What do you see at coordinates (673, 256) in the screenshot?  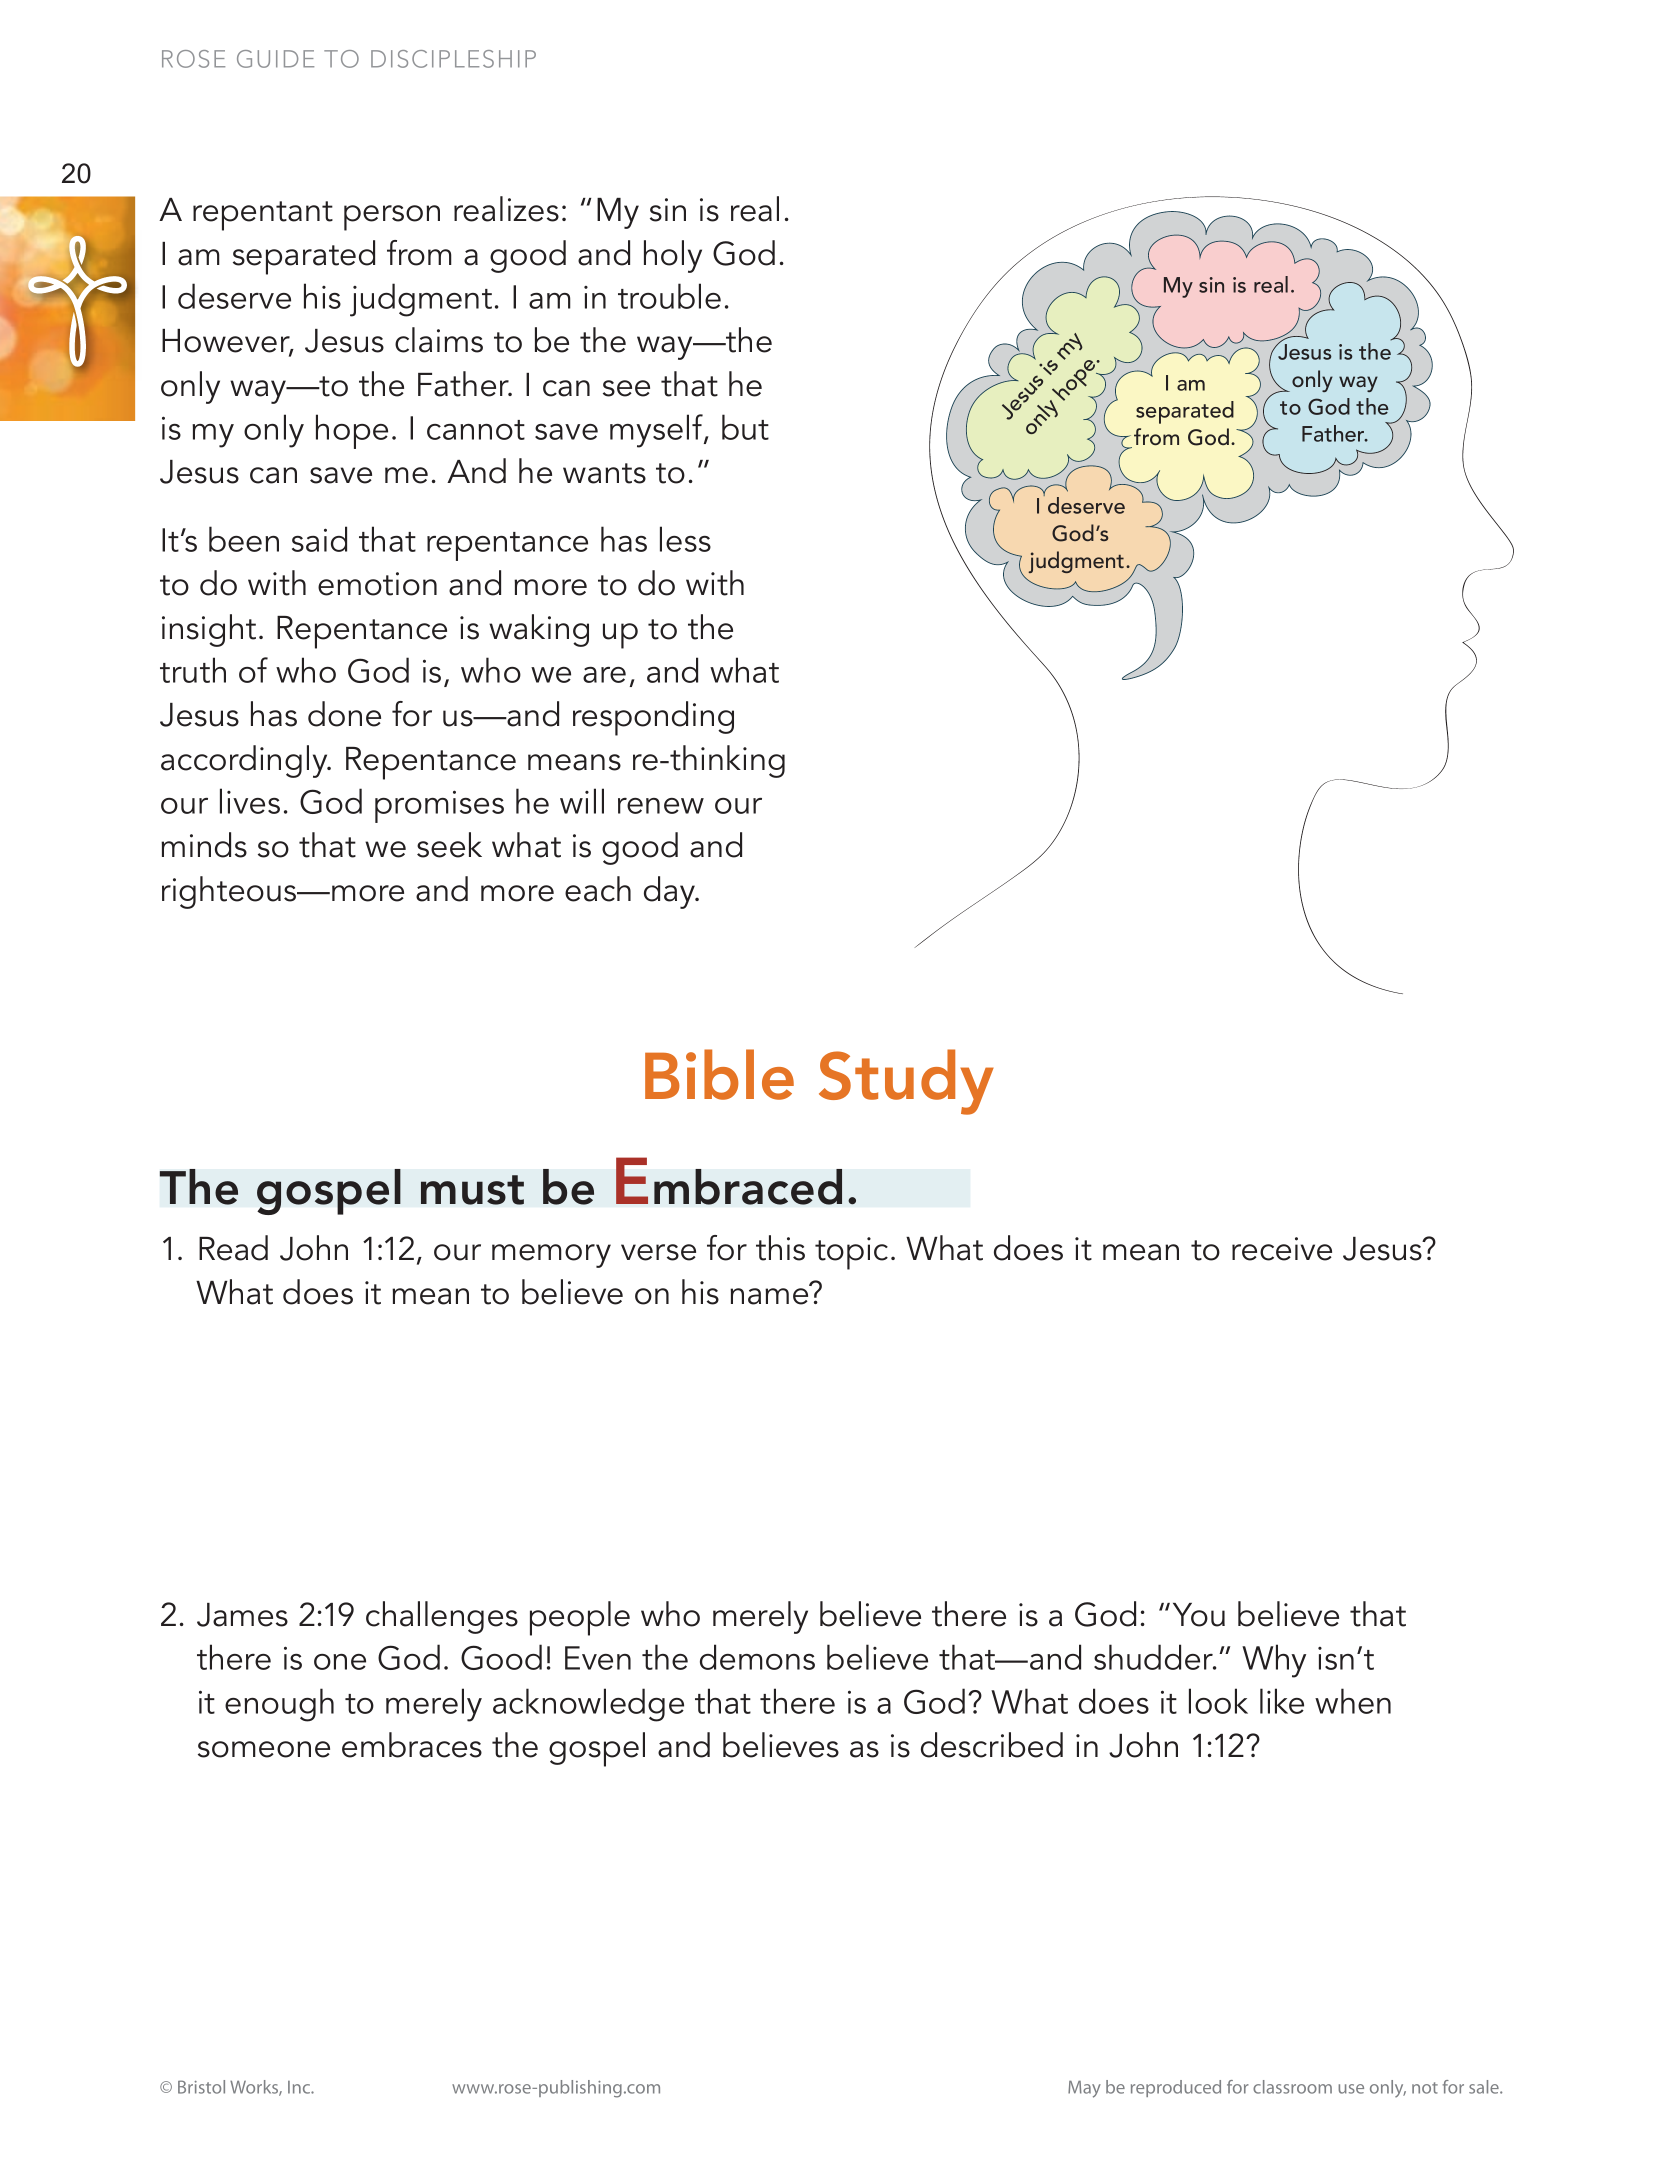 I see `holy` at bounding box center [673, 256].
